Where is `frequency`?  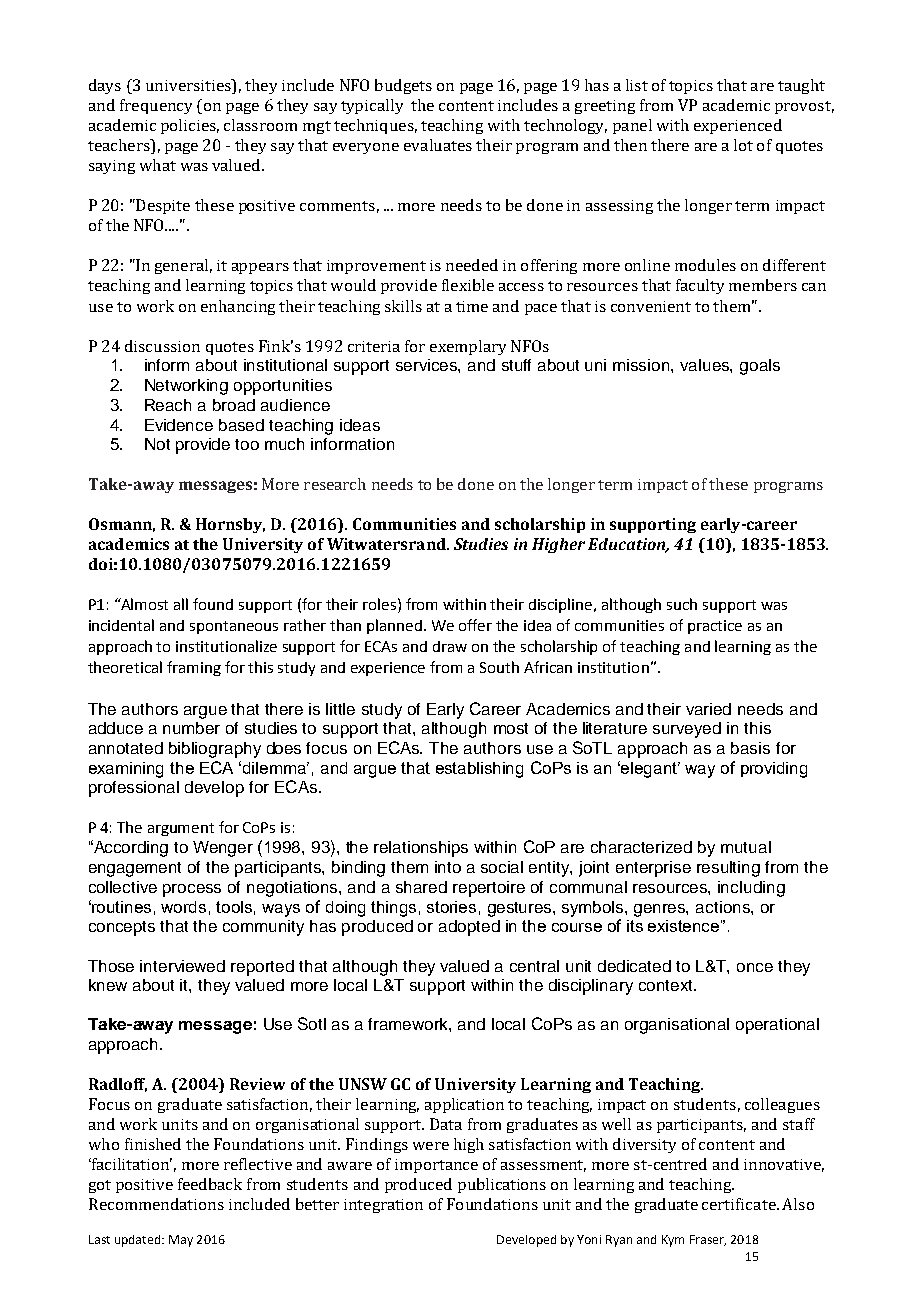
frequency is located at coordinates (156, 106).
